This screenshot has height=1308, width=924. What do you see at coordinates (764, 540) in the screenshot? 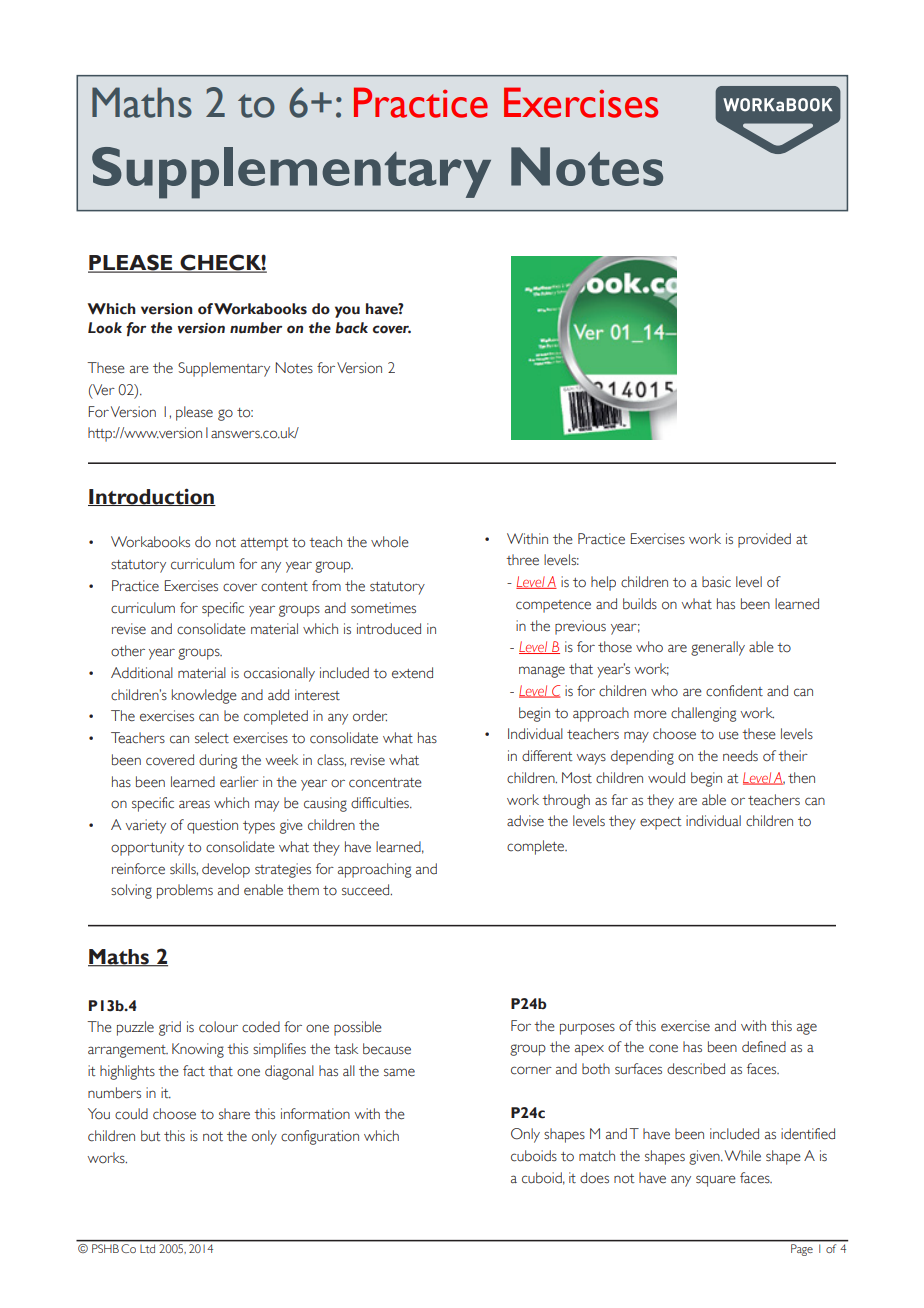
I see `provided` at bounding box center [764, 540].
